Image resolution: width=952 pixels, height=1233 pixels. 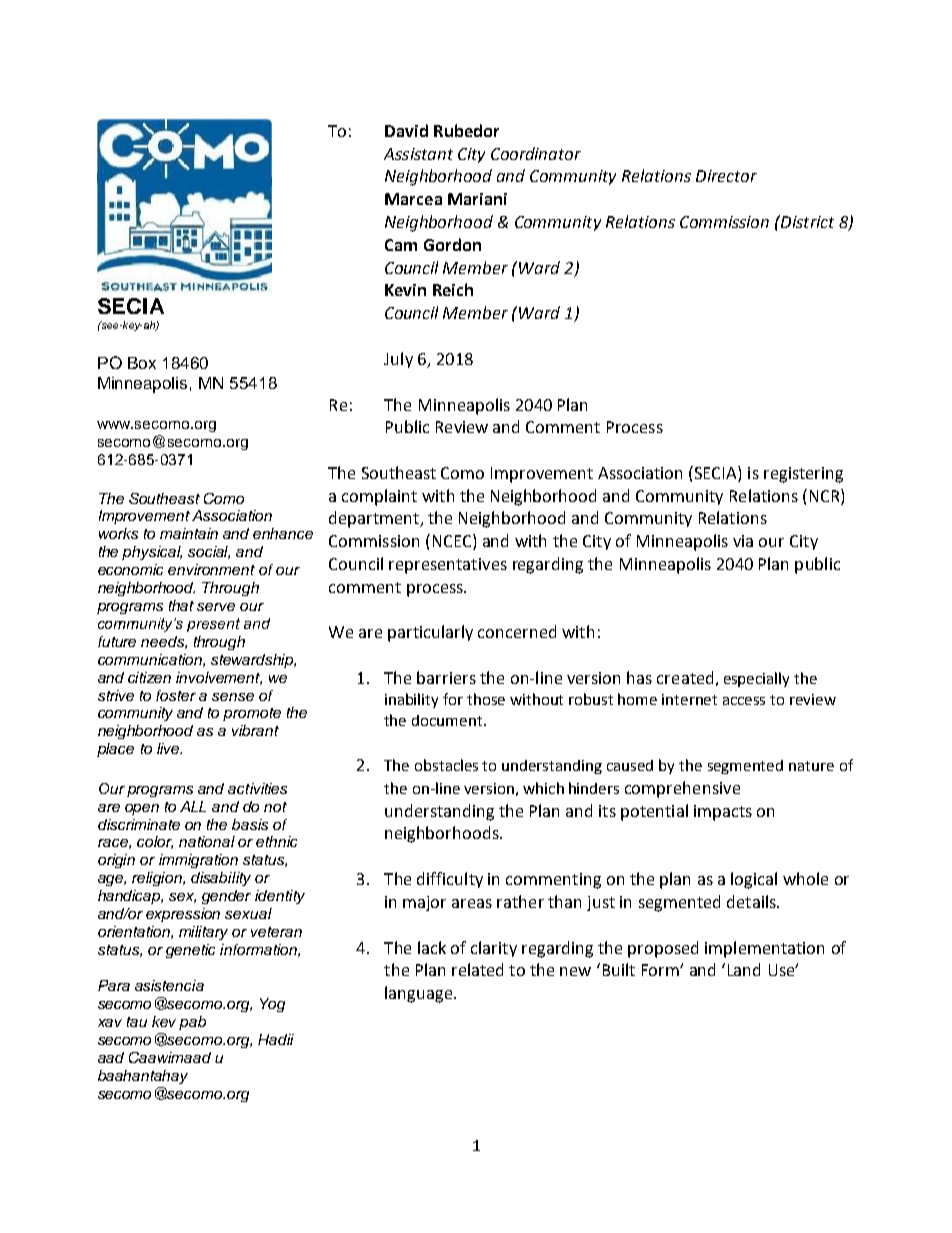 What do you see at coordinates (723, 813) in the screenshot?
I see `impacts` at bounding box center [723, 813].
